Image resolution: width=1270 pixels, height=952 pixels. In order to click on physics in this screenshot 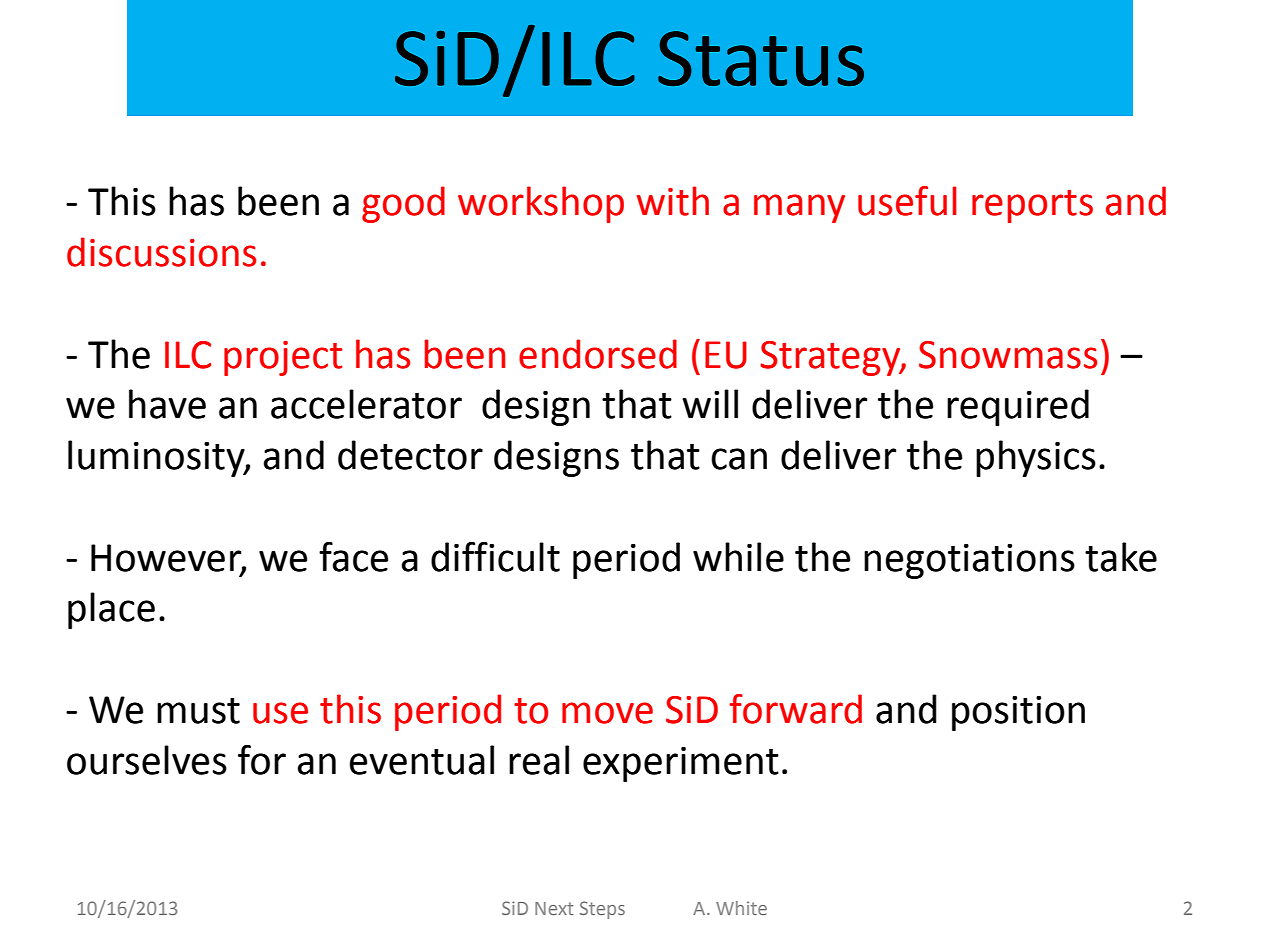, I will do `click(1036, 458)`.
